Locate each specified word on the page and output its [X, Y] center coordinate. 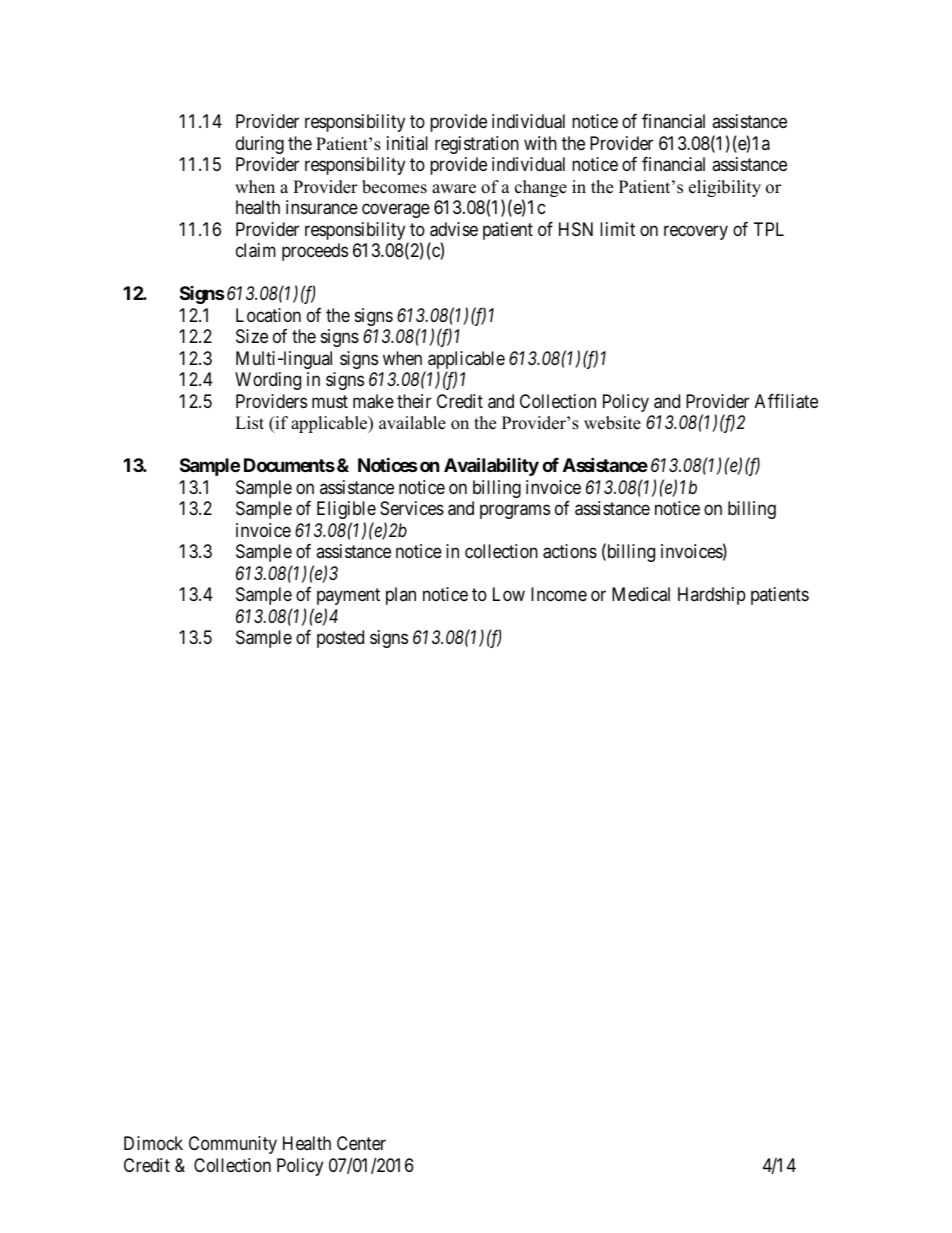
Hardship [712, 596]
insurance [322, 207]
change [541, 190]
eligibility [725, 188]
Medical [641, 594]
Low [509, 594]
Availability [491, 466]
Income [559, 594]
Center [361, 1143]
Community [233, 1145]
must [330, 401]
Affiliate [786, 401]
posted [340, 639]
